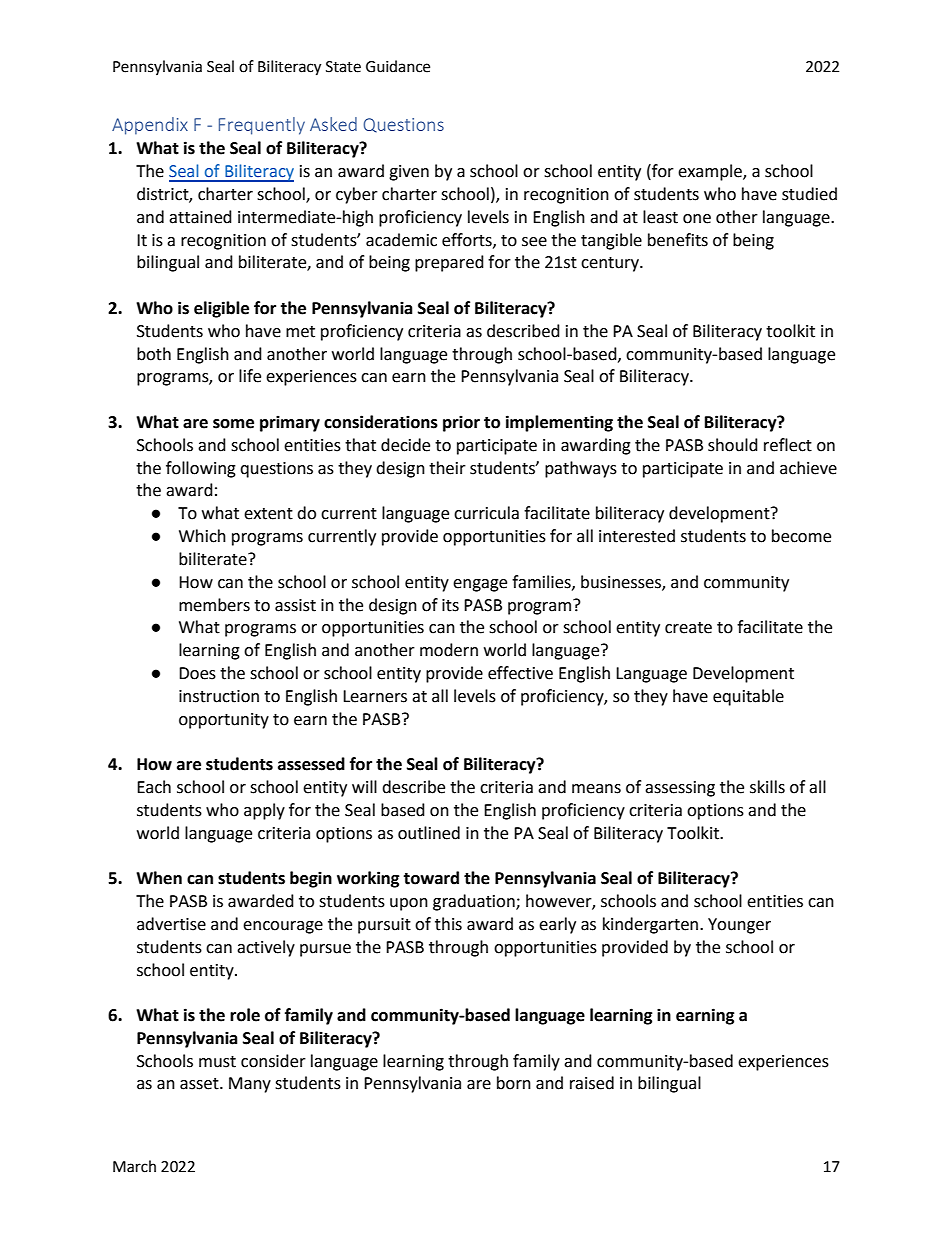 The width and height of the screenshot is (952, 1233). Describe the element at coordinates (711, 172) in the screenshot. I see `example` at that location.
